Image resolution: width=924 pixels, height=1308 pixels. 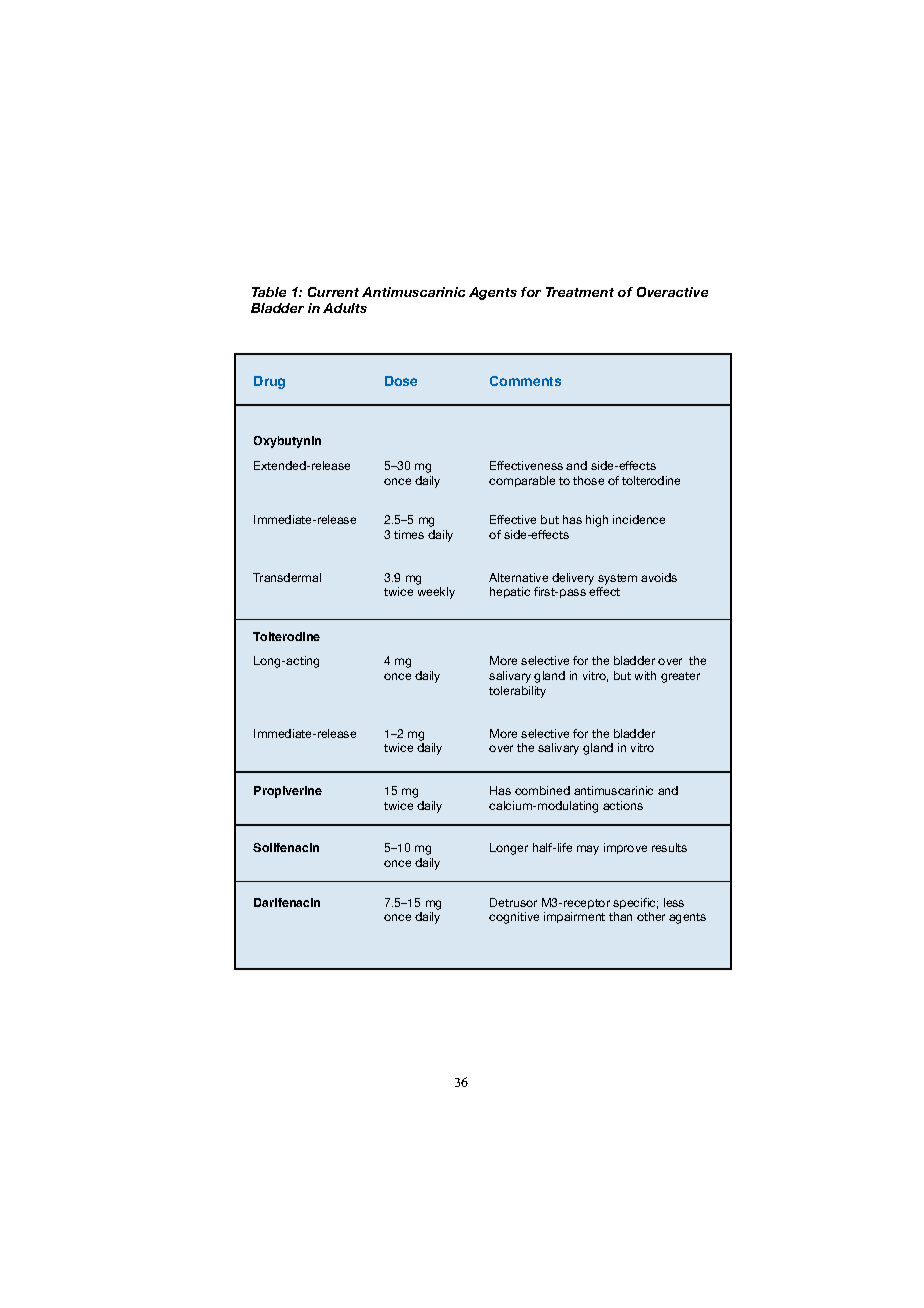 What do you see at coordinates (580, 292) in the page?
I see `Treatment` at bounding box center [580, 292].
